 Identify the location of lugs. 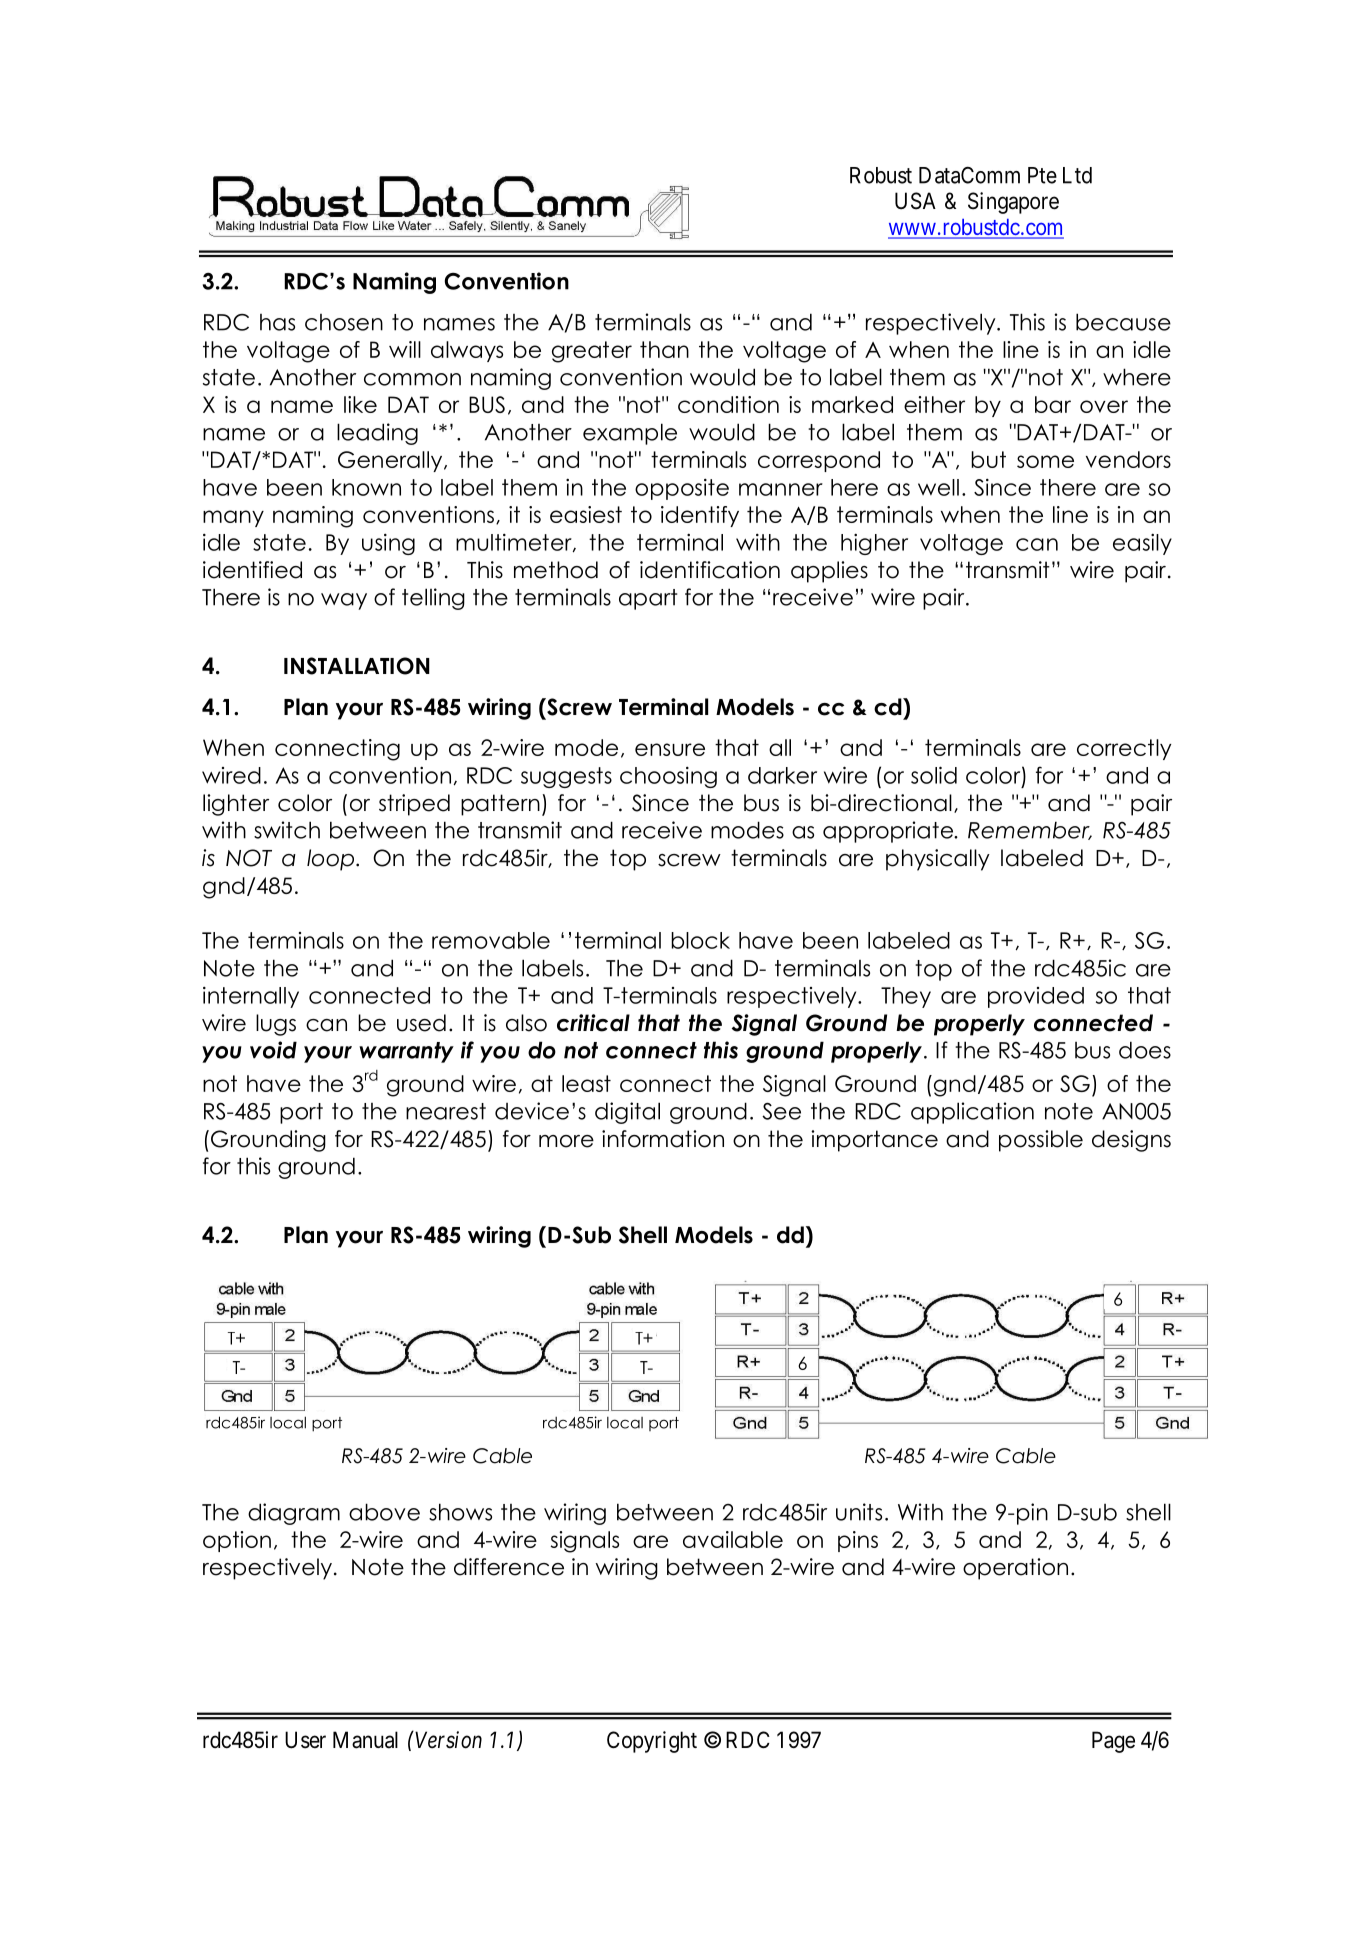
(276, 1025).
